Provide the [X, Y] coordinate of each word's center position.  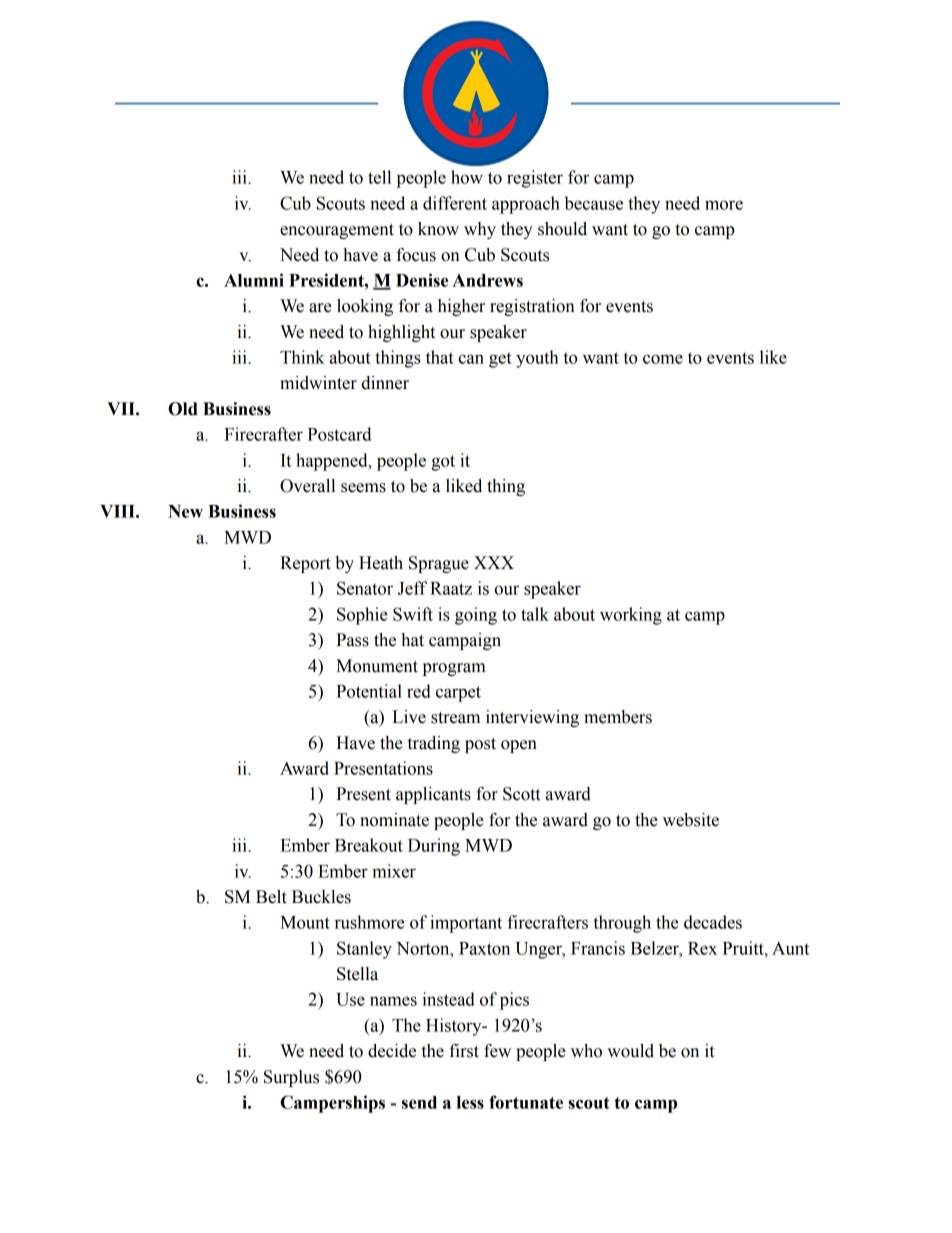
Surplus [291, 1078]
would [630, 1051]
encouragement [337, 231]
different [455, 203]
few [497, 1051]
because [594, 203]
